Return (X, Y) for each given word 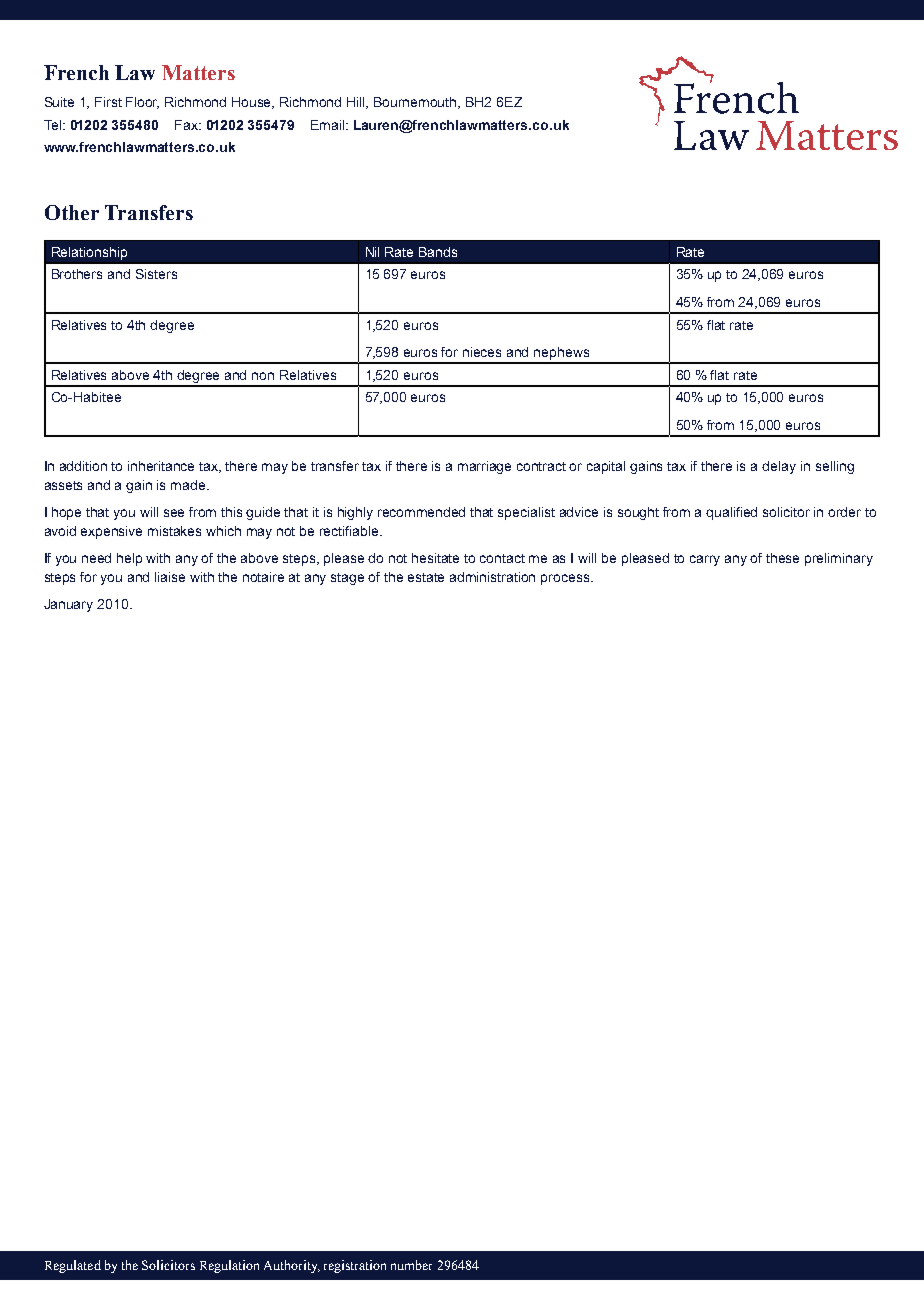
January (68, 605)
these (782, 558)
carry (705, 560)
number (411, 1265)
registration (355, 1266)
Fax (187, 125)
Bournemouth (416, 103)
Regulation (229, 1266)
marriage (484, 467)
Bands (438, 252)
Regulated (73, 1266)
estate (426, 577)
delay (779, 467)
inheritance (161, 466)
